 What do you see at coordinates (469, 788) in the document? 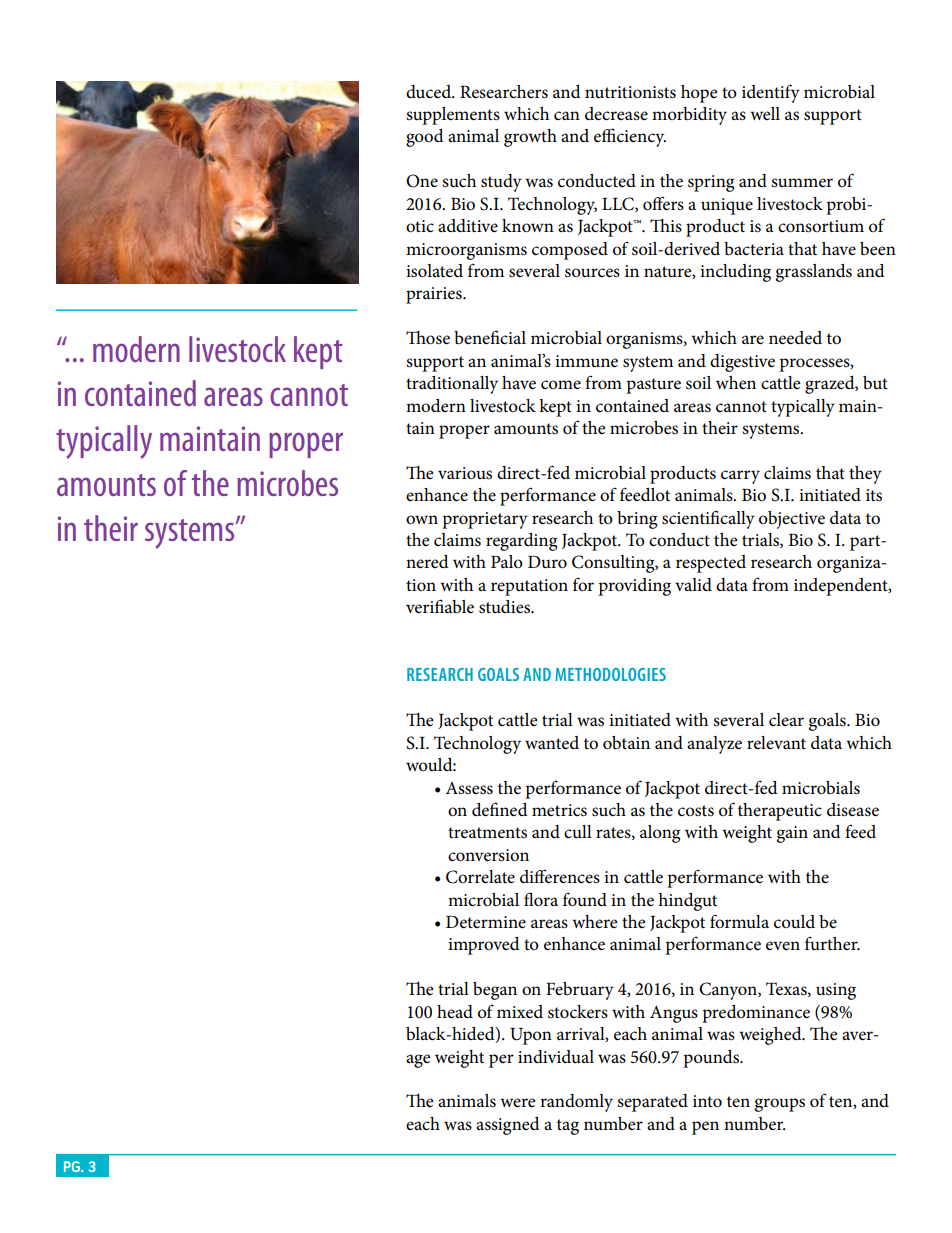
I see `Assess` at bounding box center [469, 788].
